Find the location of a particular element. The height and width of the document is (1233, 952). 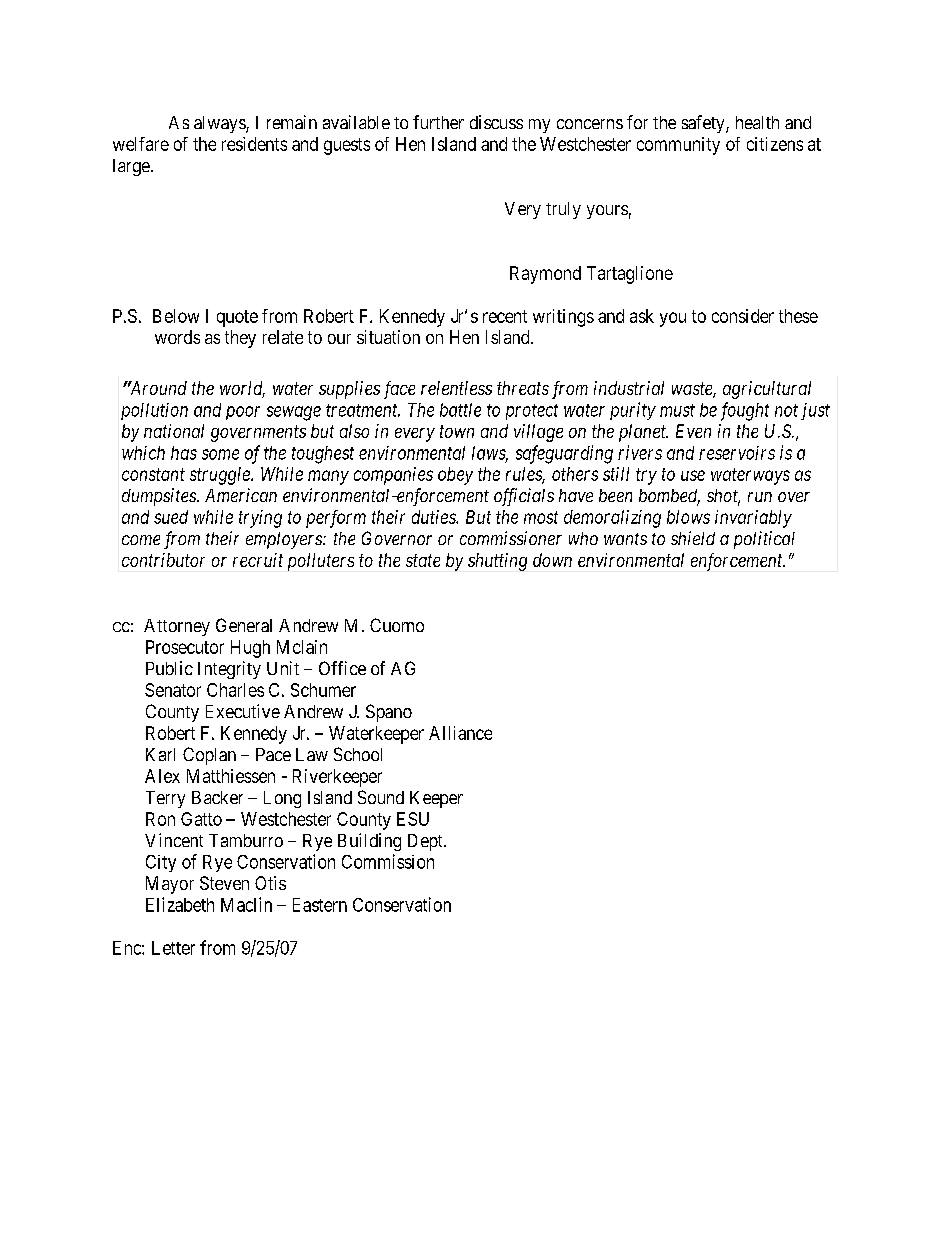

Elizabeth is located at coordinates (180, 904).
